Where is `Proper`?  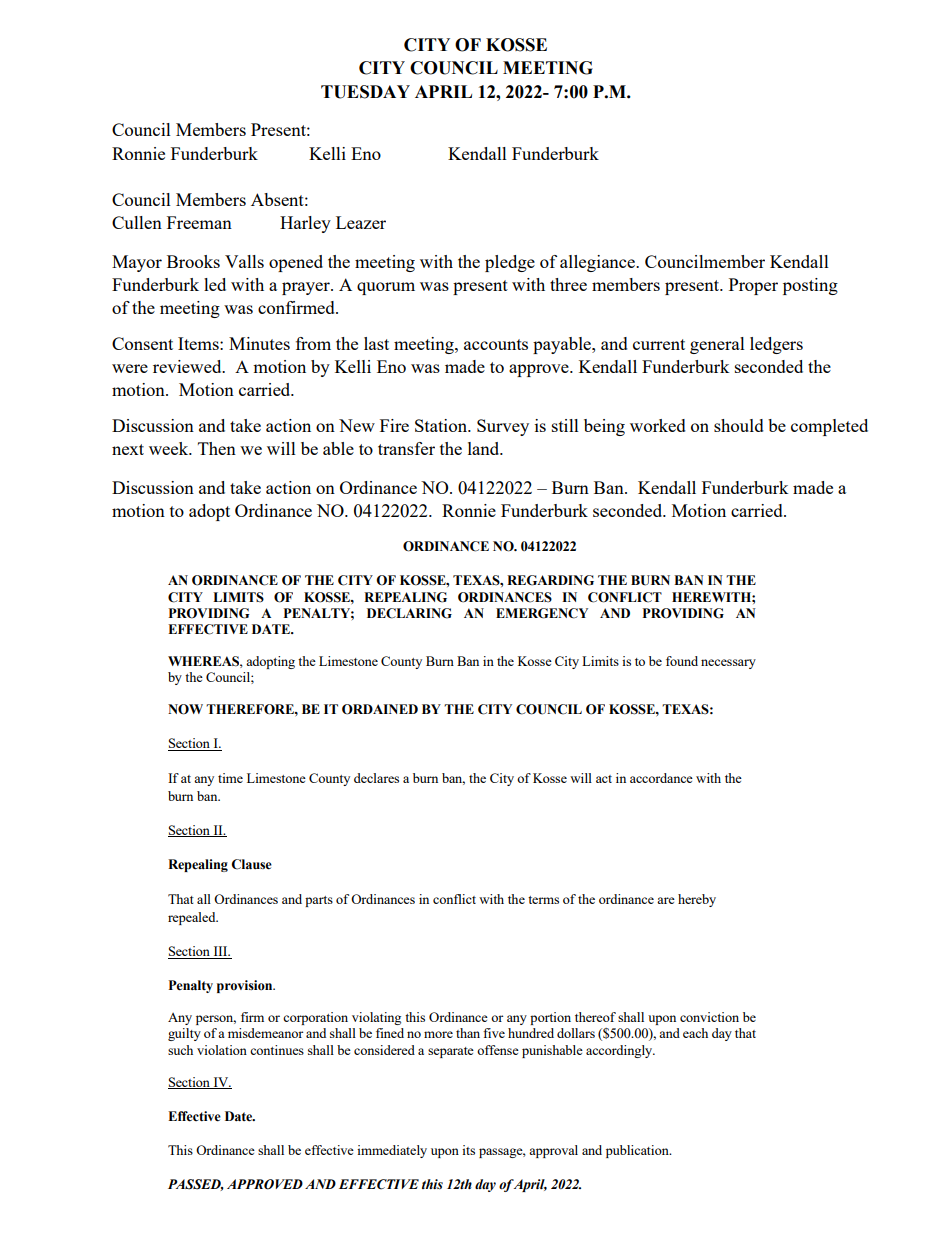
Proper is located at coordinates (753, 286).
